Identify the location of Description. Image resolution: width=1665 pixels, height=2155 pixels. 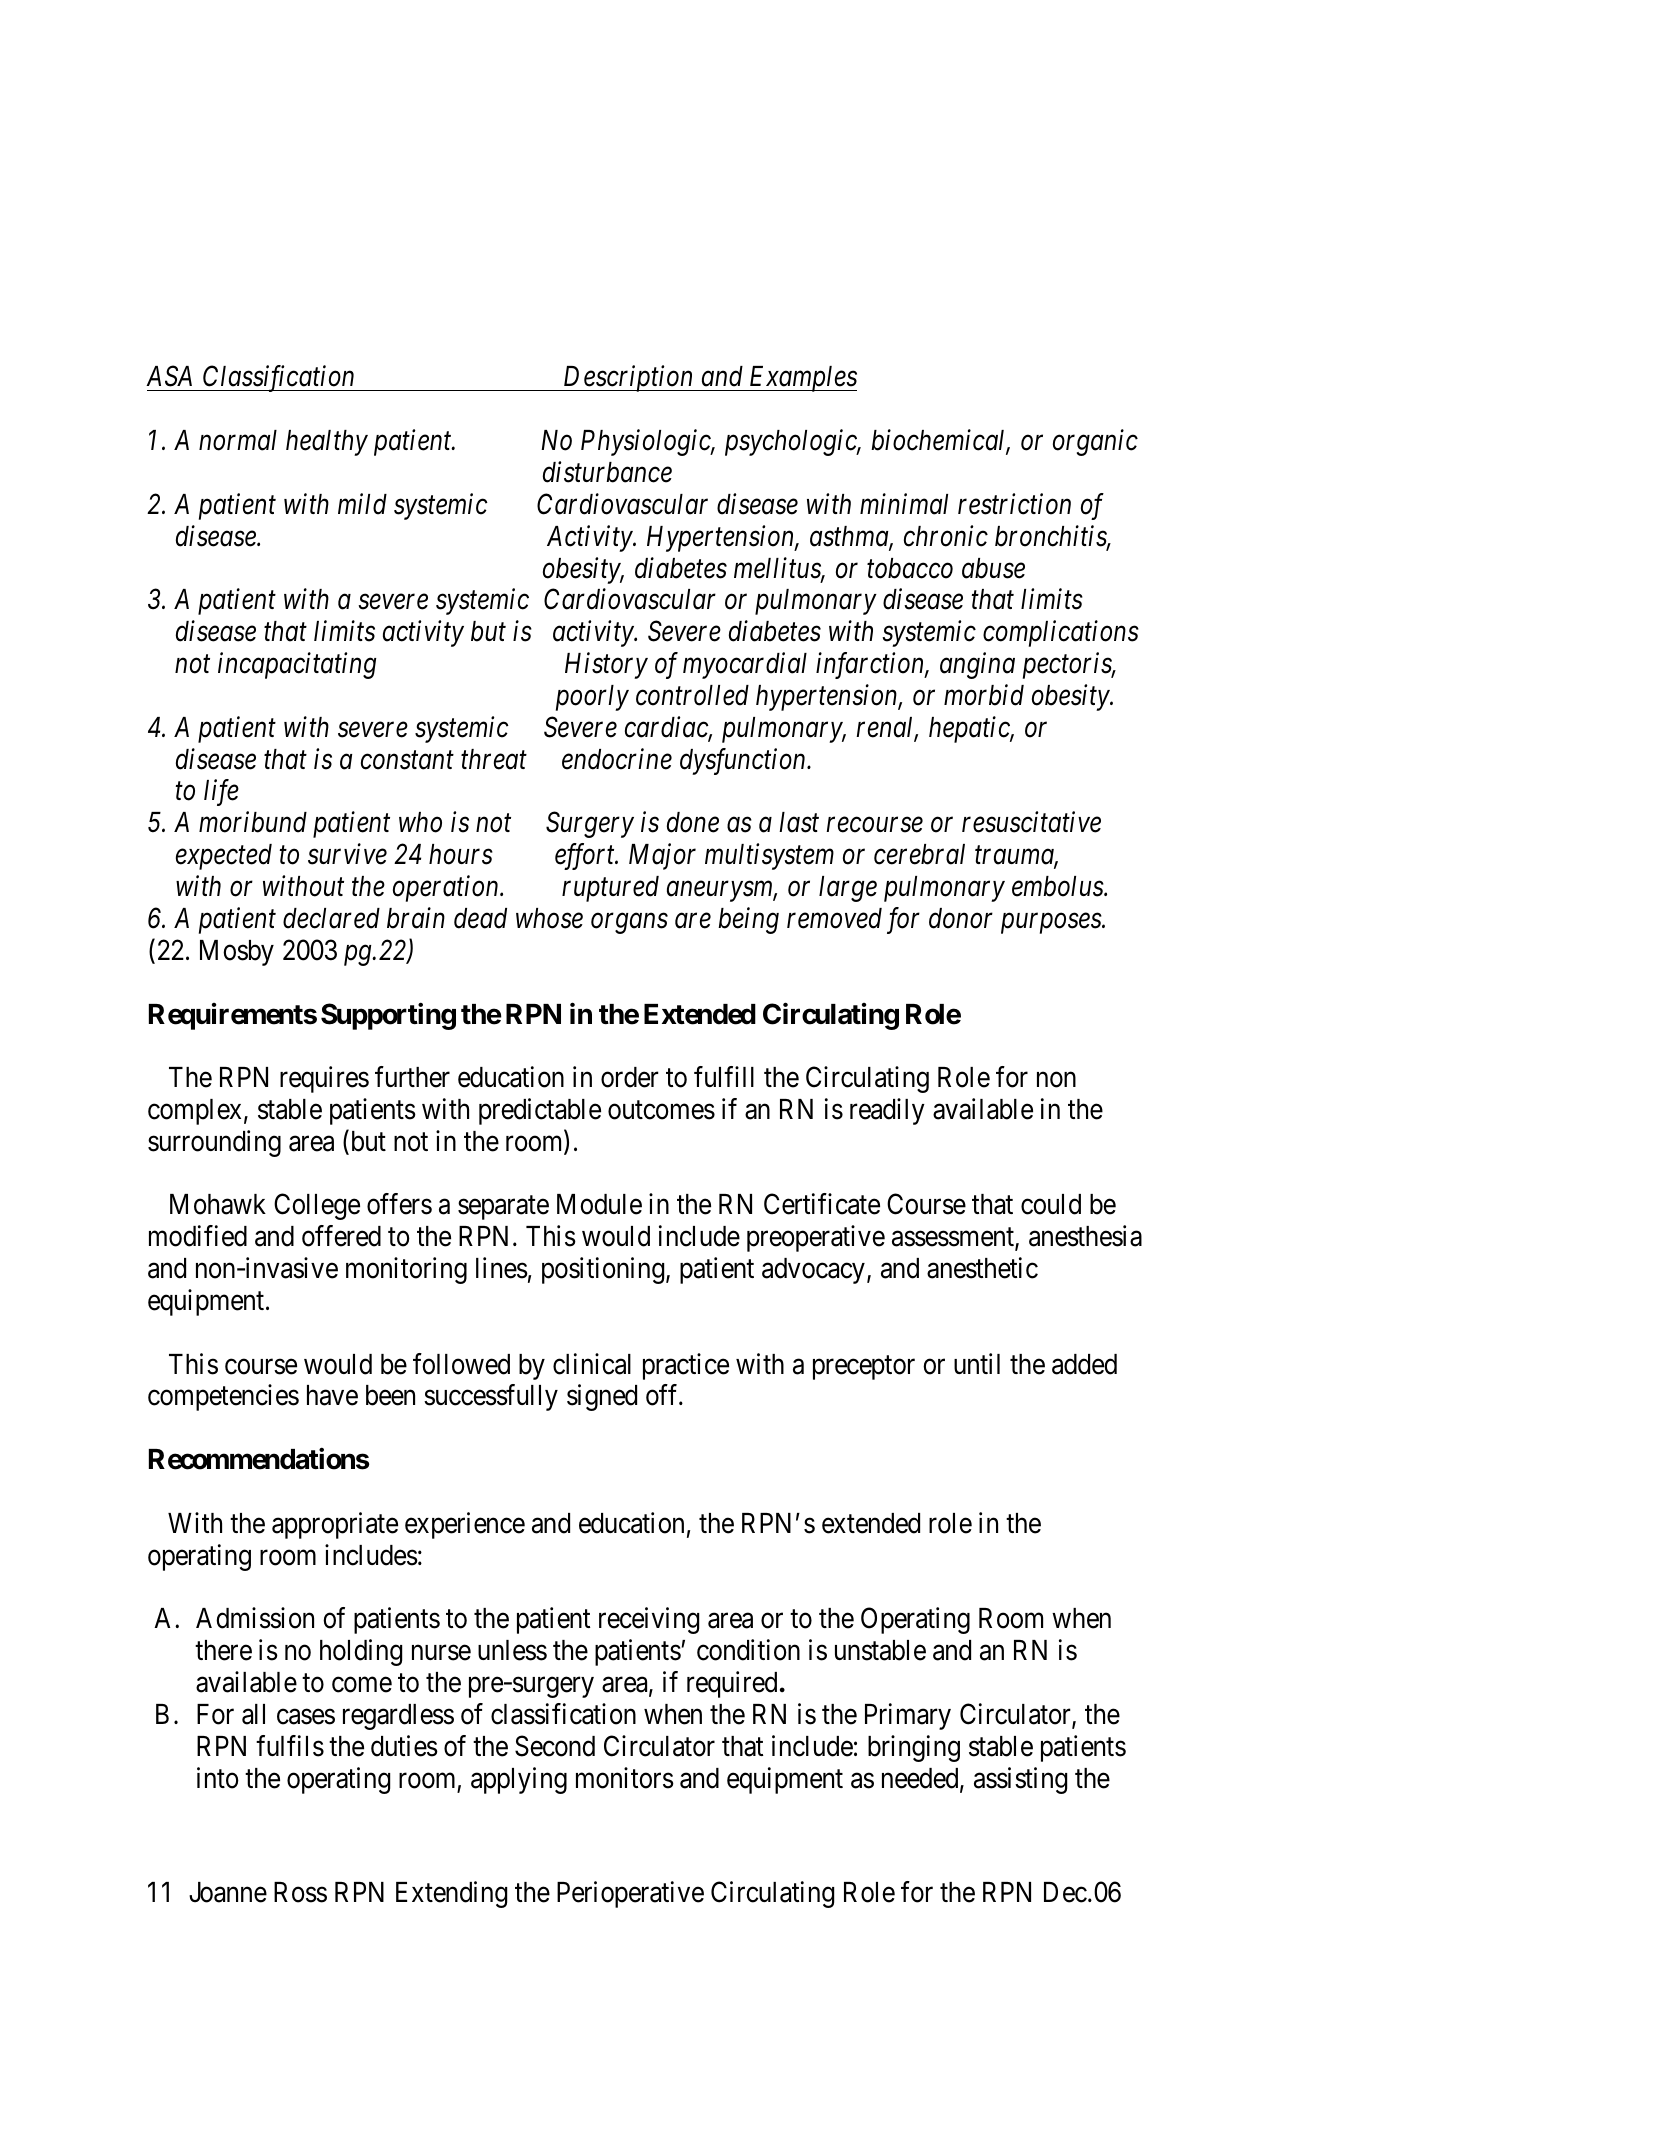
(628, 379).
